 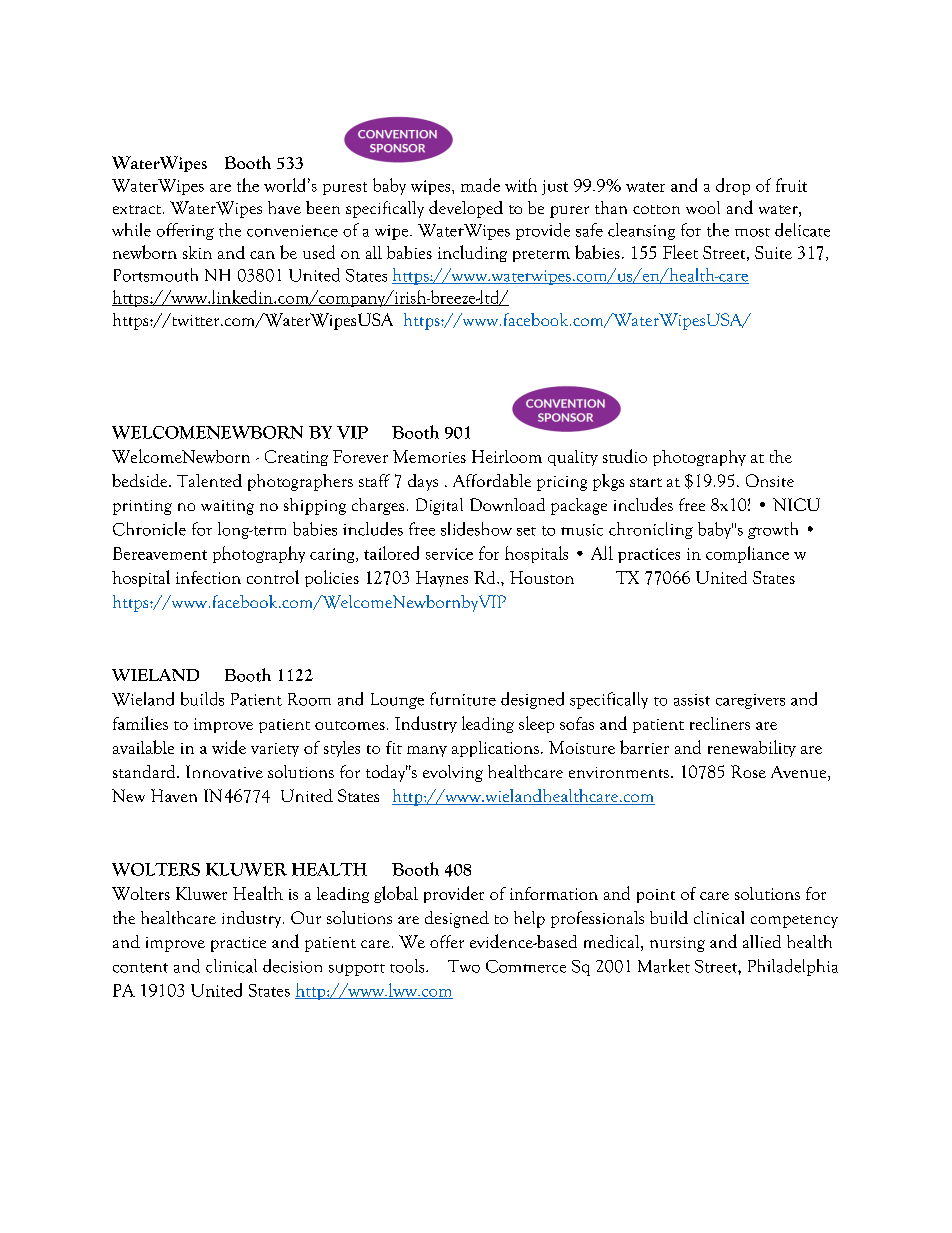 I want to click on Haynes, so click(x=442, y=579).
